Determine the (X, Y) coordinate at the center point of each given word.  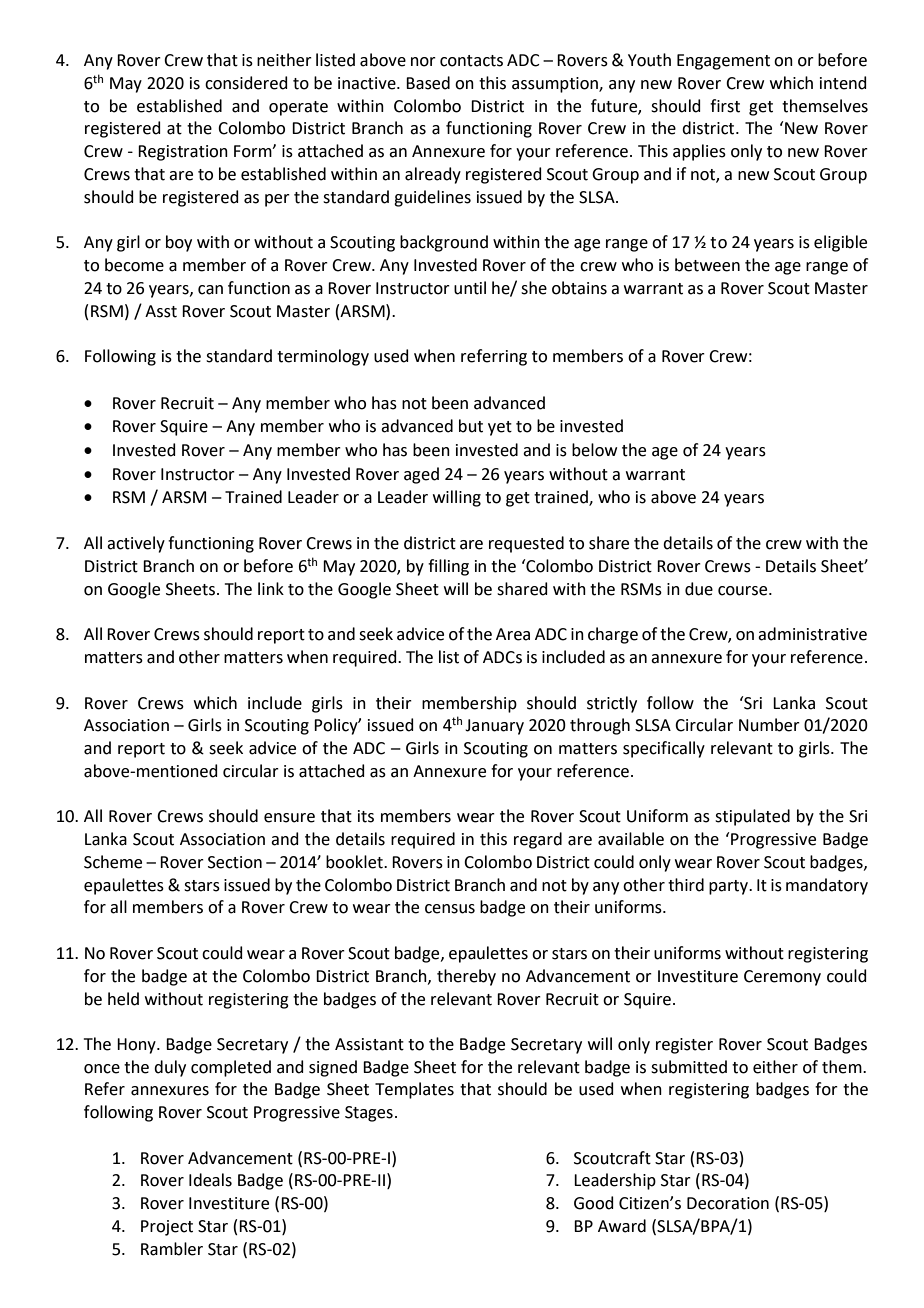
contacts (471, 61)
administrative (812, 634)
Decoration (728, 1203)
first (725, 106)
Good (594, 1203)
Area (513, 634)
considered (246, 83)
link (271, 588)
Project (167, 1228)
